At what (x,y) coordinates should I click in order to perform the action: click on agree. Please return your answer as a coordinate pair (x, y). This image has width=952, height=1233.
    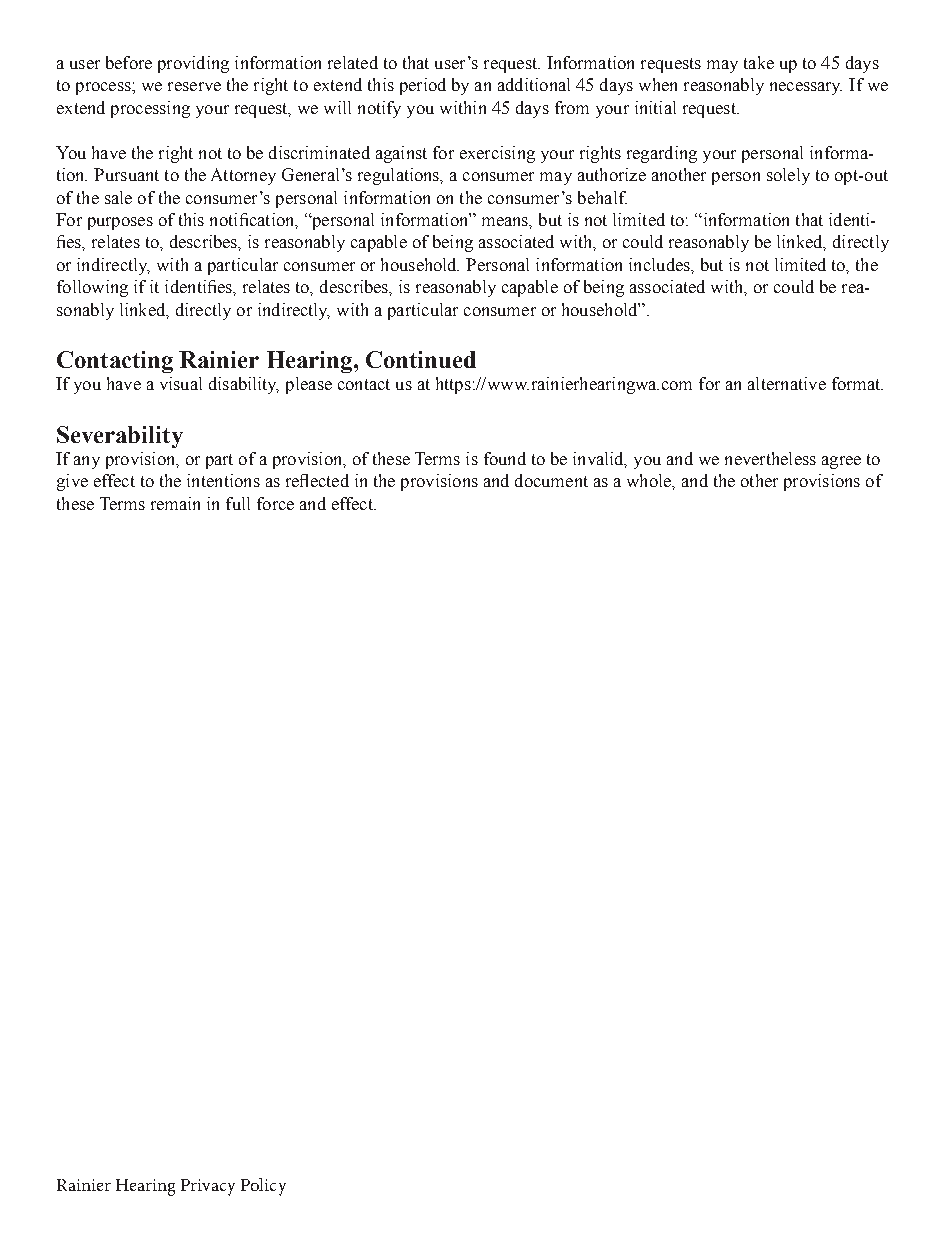
    Looking at the image, I should click on (841, 462).
